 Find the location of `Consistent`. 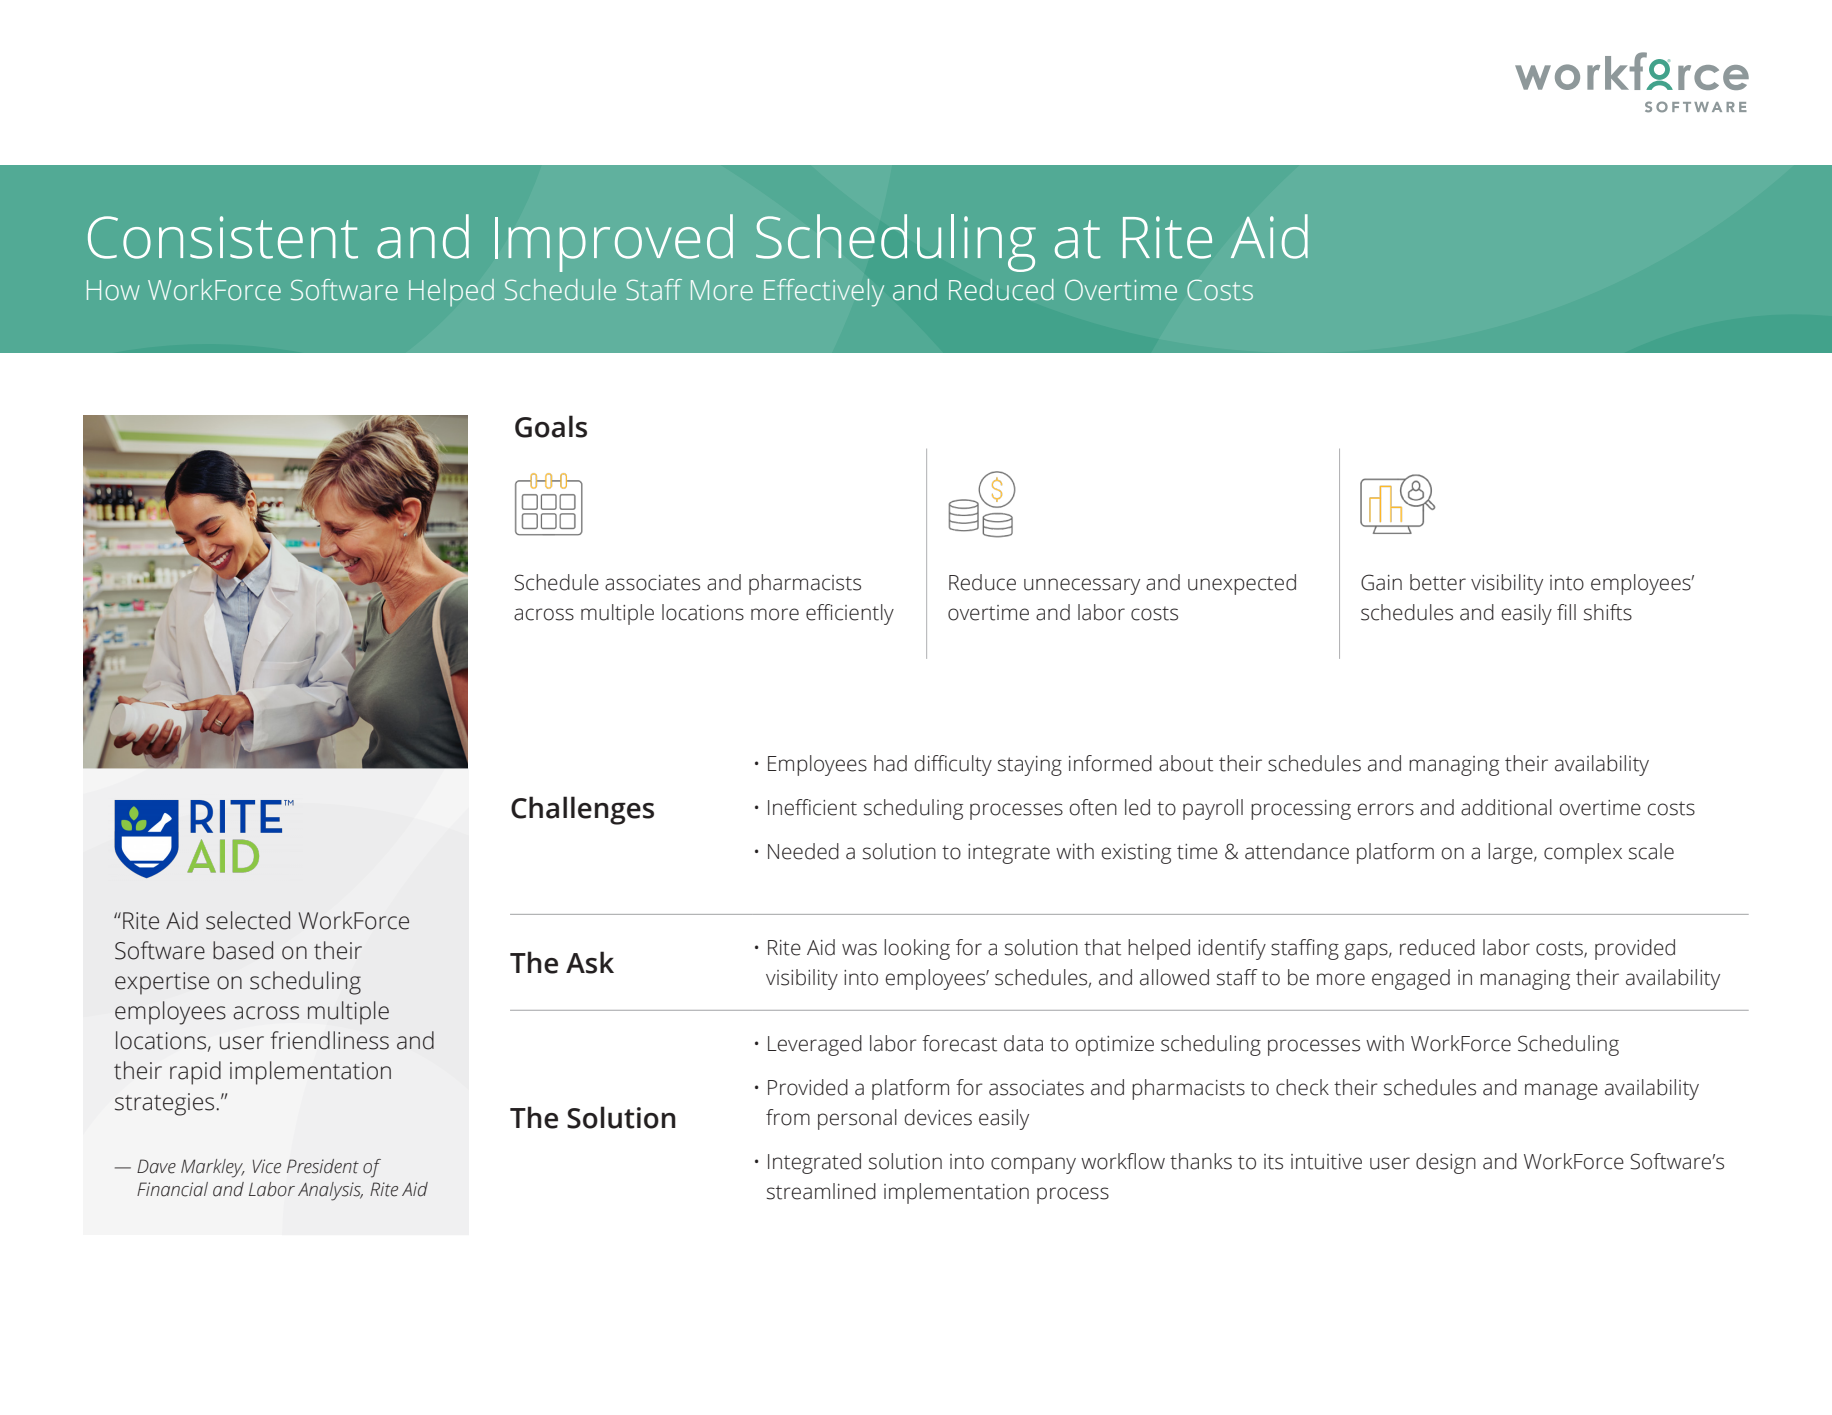

Consistent is located at coordinates (223, 237).
